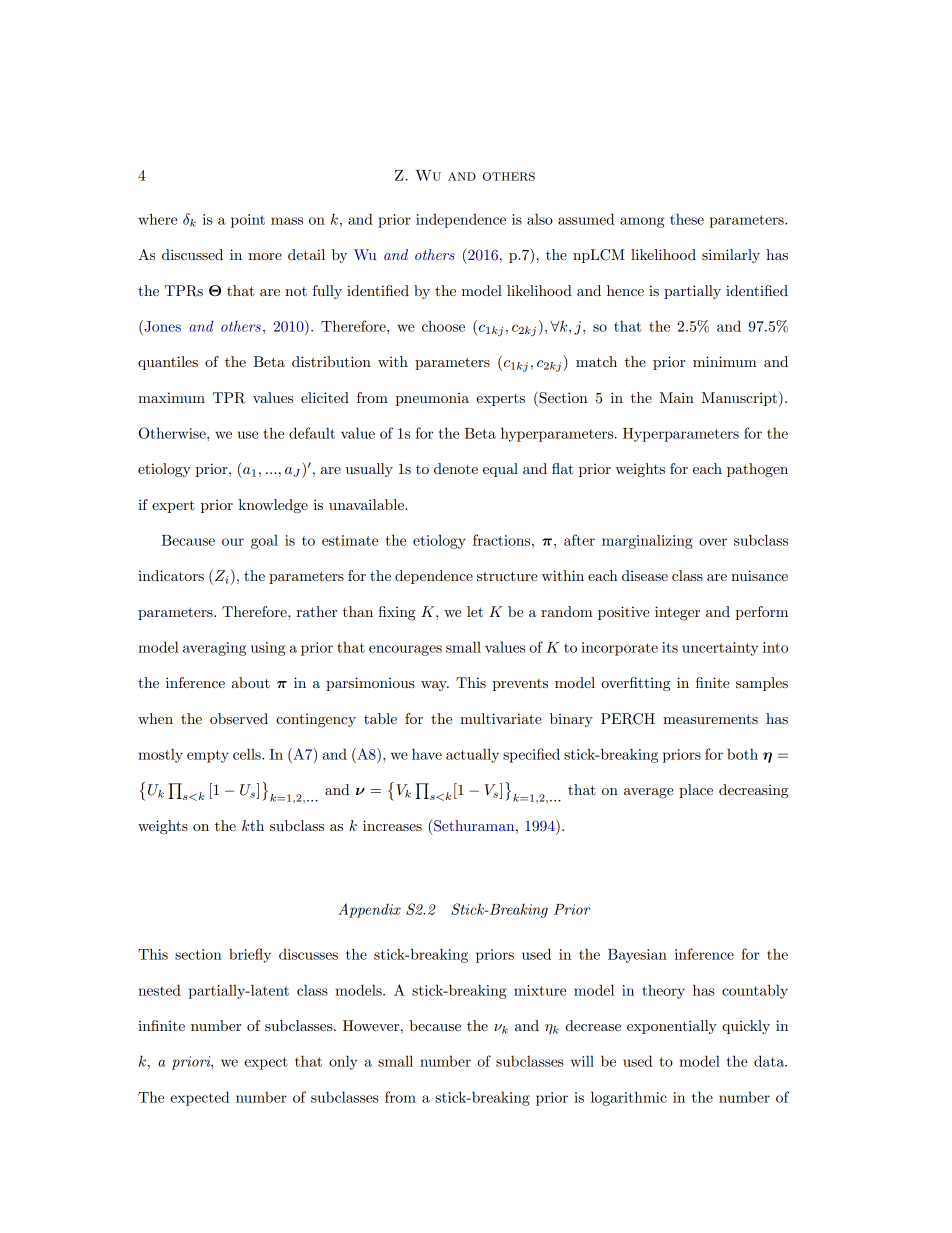 Image resolution: width=952 pixels, height=1233 pixels. What do you see at coordinates (264, 541) in the document?
I see `goal` at bounding box center [264, 541].
